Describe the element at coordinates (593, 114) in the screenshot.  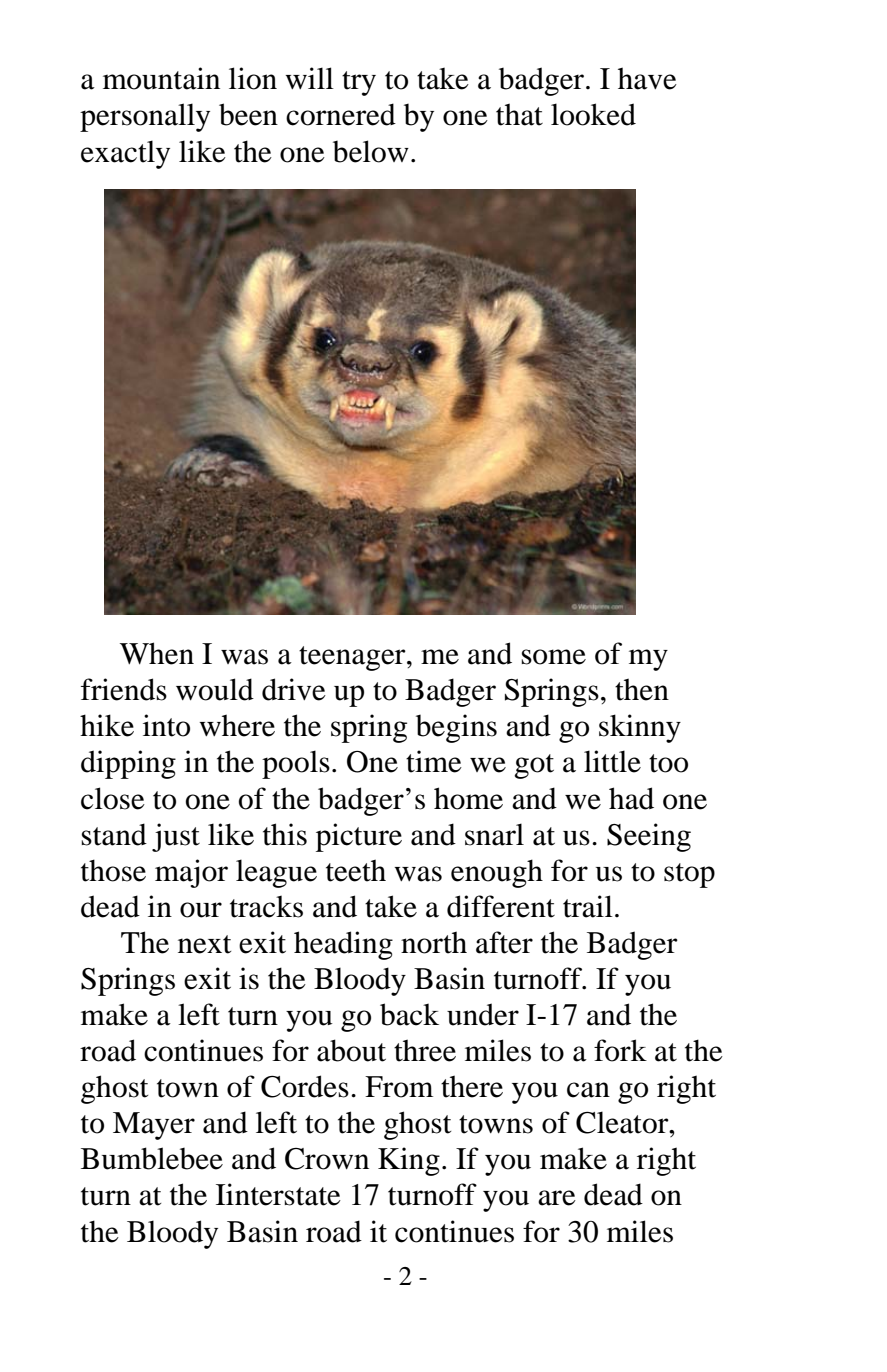
I see `looked` at that location.
